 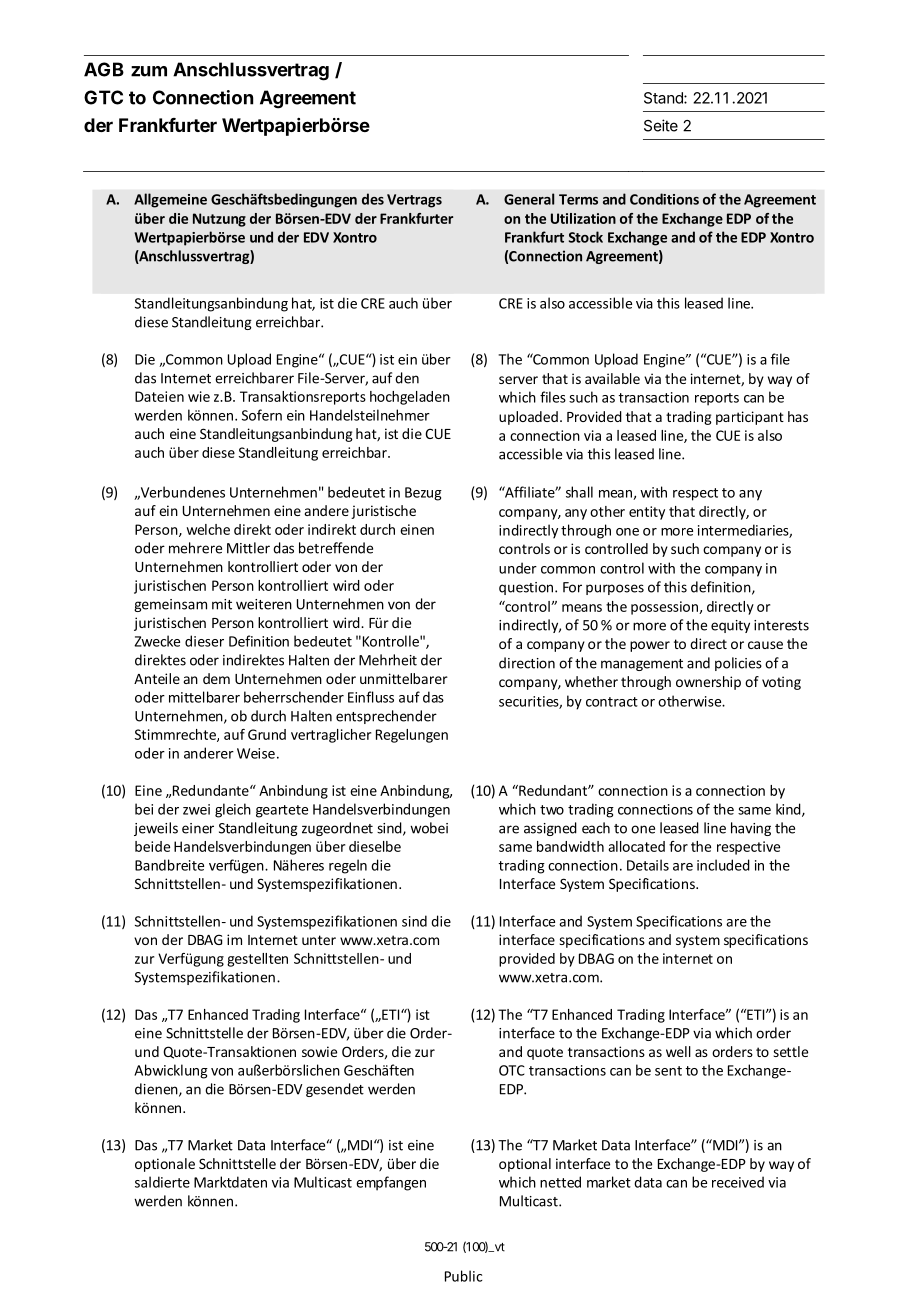 What do you see at coordinates (526, 588) in the page?
I see `question` at bounding box center [526, 588].
